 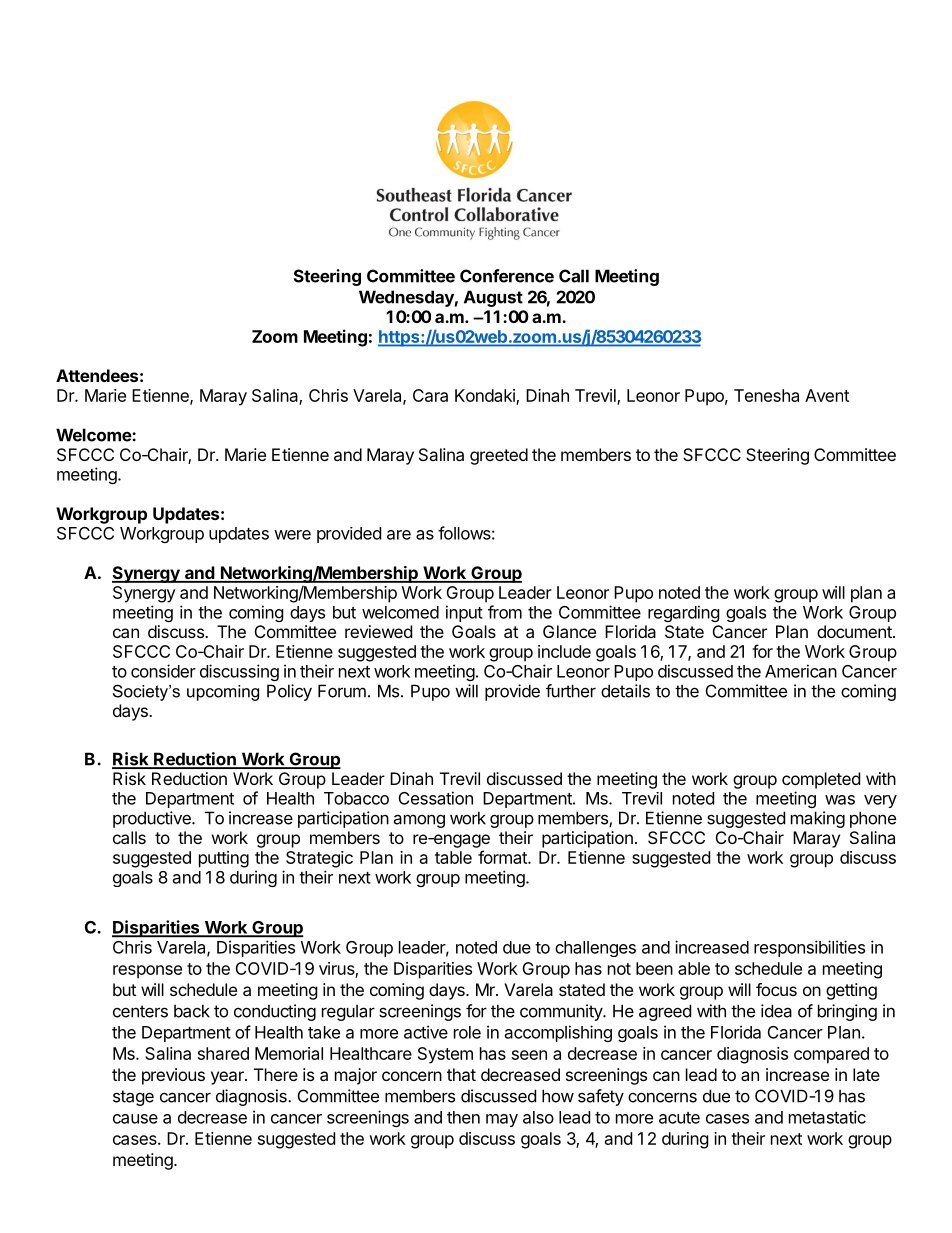 I want to click on further, so click(x=571, y=691).
